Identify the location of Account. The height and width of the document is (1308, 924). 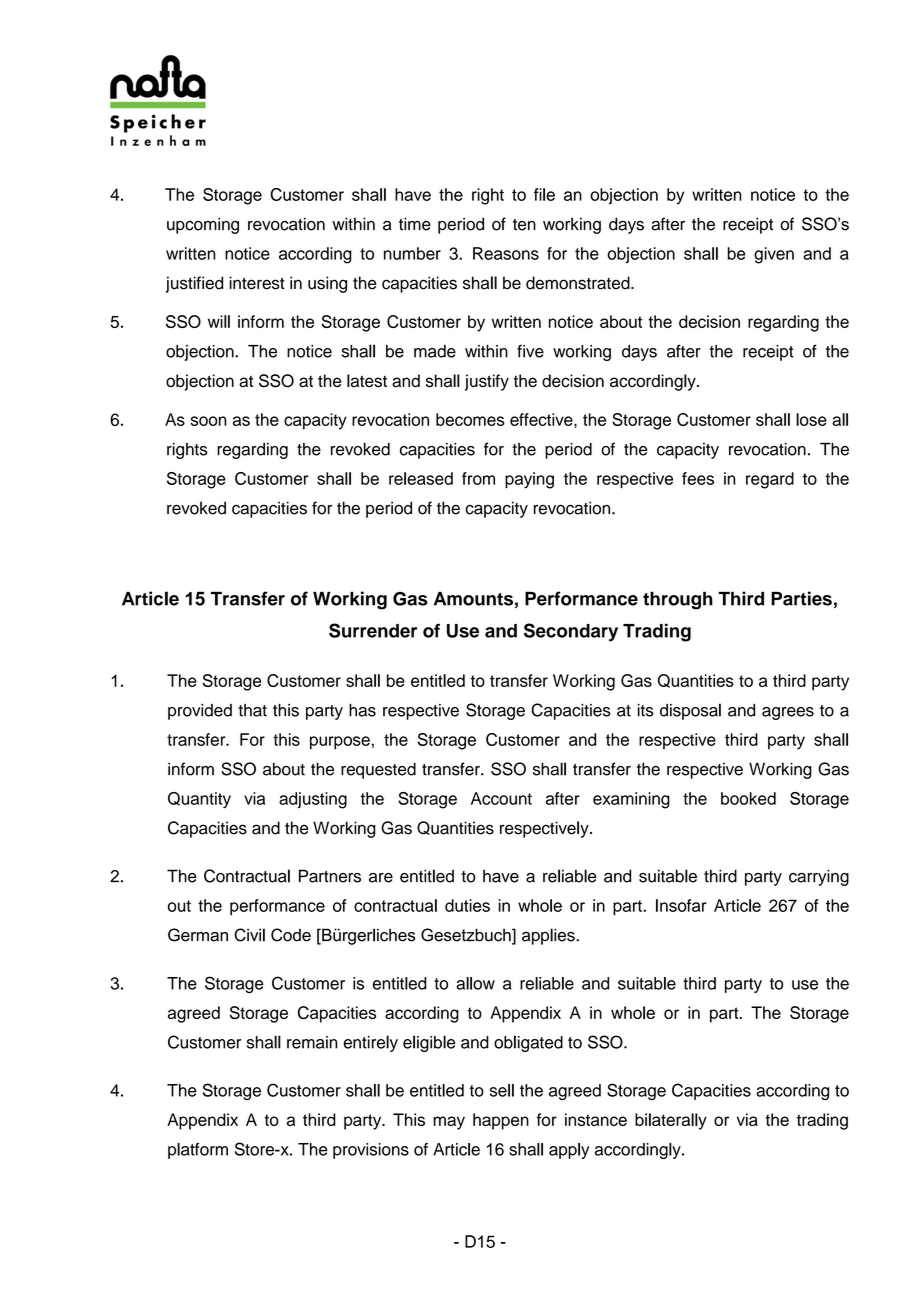
(501, 798).
